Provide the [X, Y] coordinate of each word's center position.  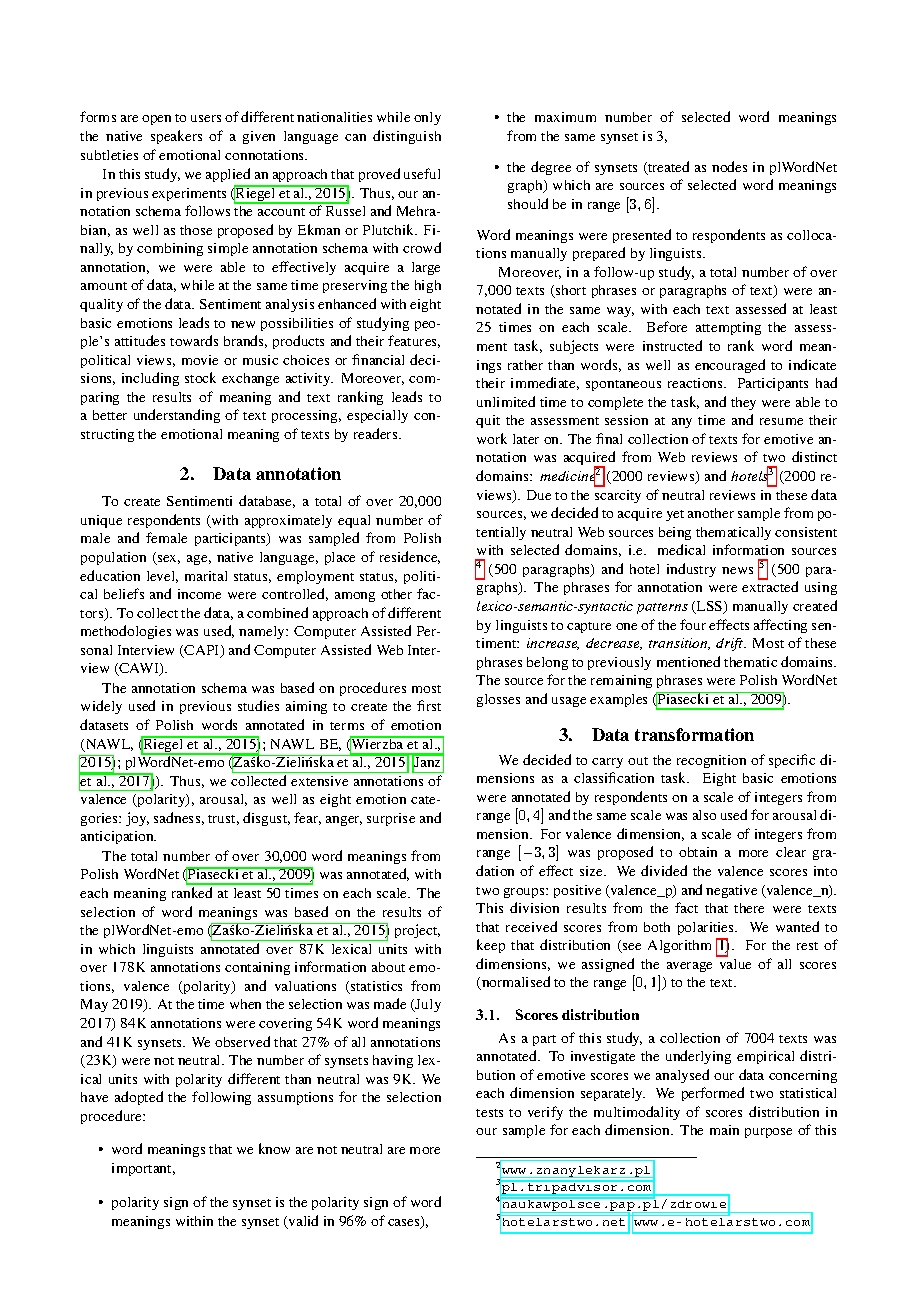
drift [731, 644]
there [749, 908]
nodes [729, 166]
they [743, 403]
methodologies [126, 632]
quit [488, 421]
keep [491, 946]
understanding [177, 416]
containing [257, 968]
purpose [768, 1133]
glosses [498, 700]
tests [489, 1113]
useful [422, 173]
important [143, 1169]
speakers [176, 137]
